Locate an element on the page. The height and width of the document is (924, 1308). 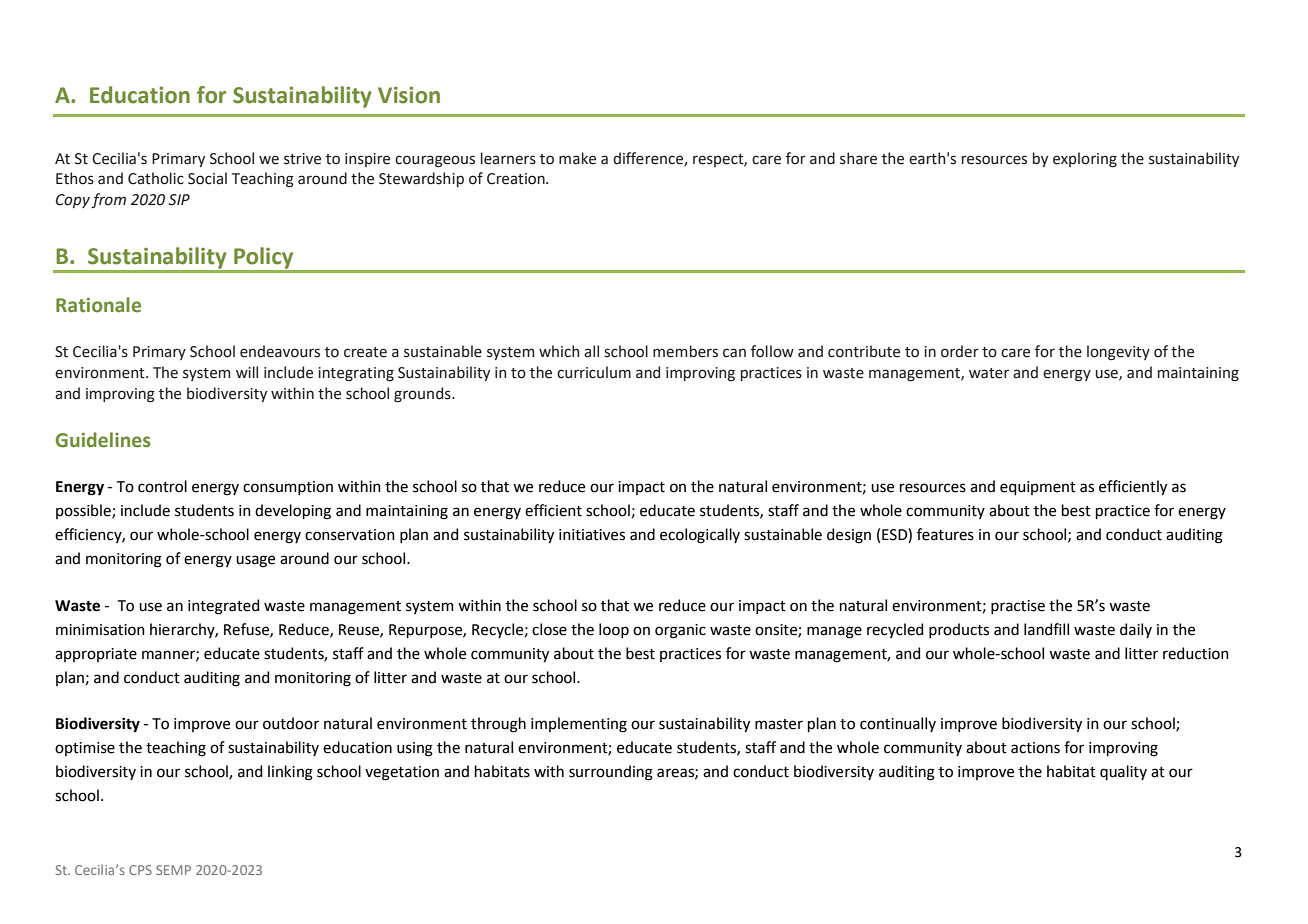
landfill is located at coordinates (1046, 629).
